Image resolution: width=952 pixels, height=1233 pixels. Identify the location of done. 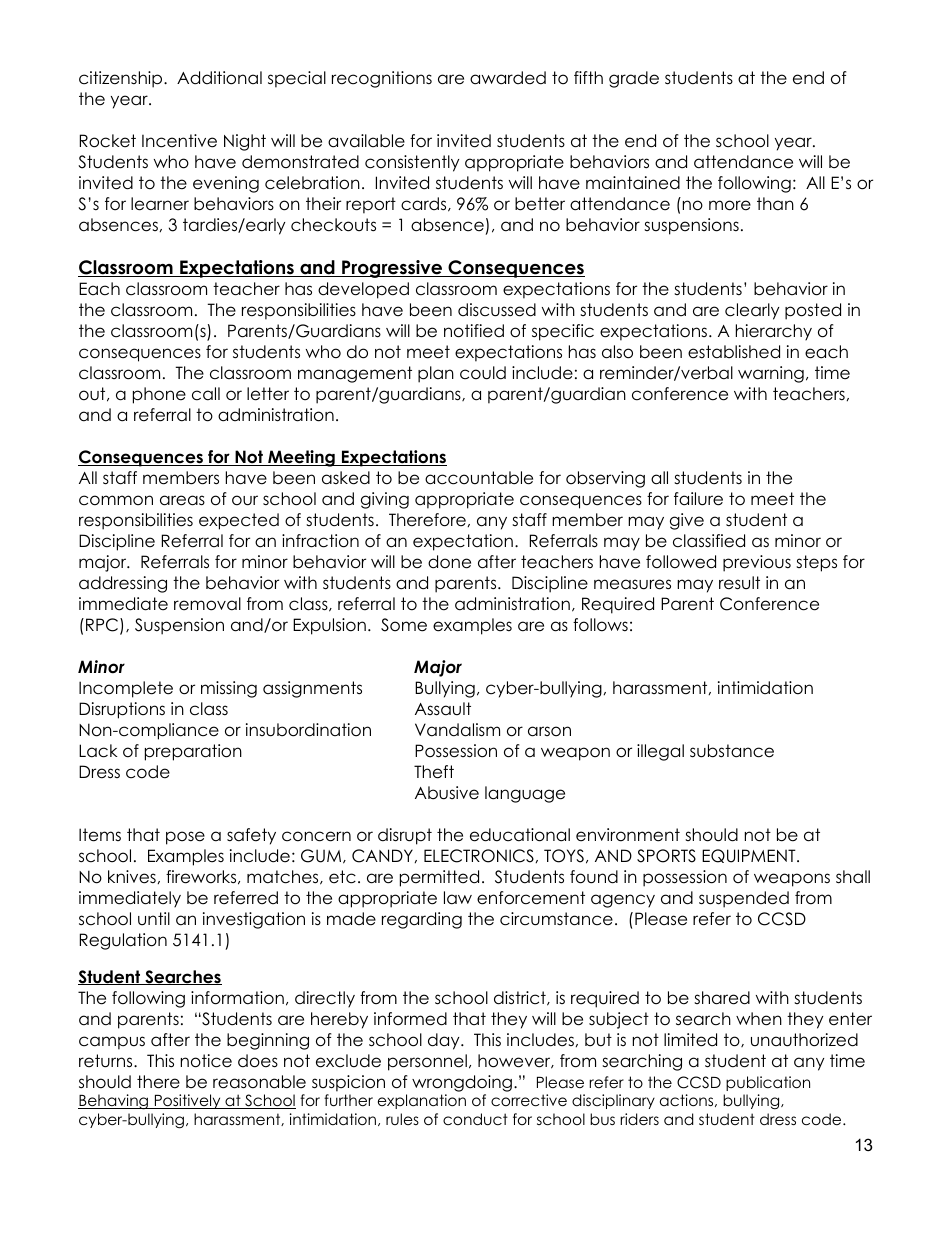
(449, 562).
